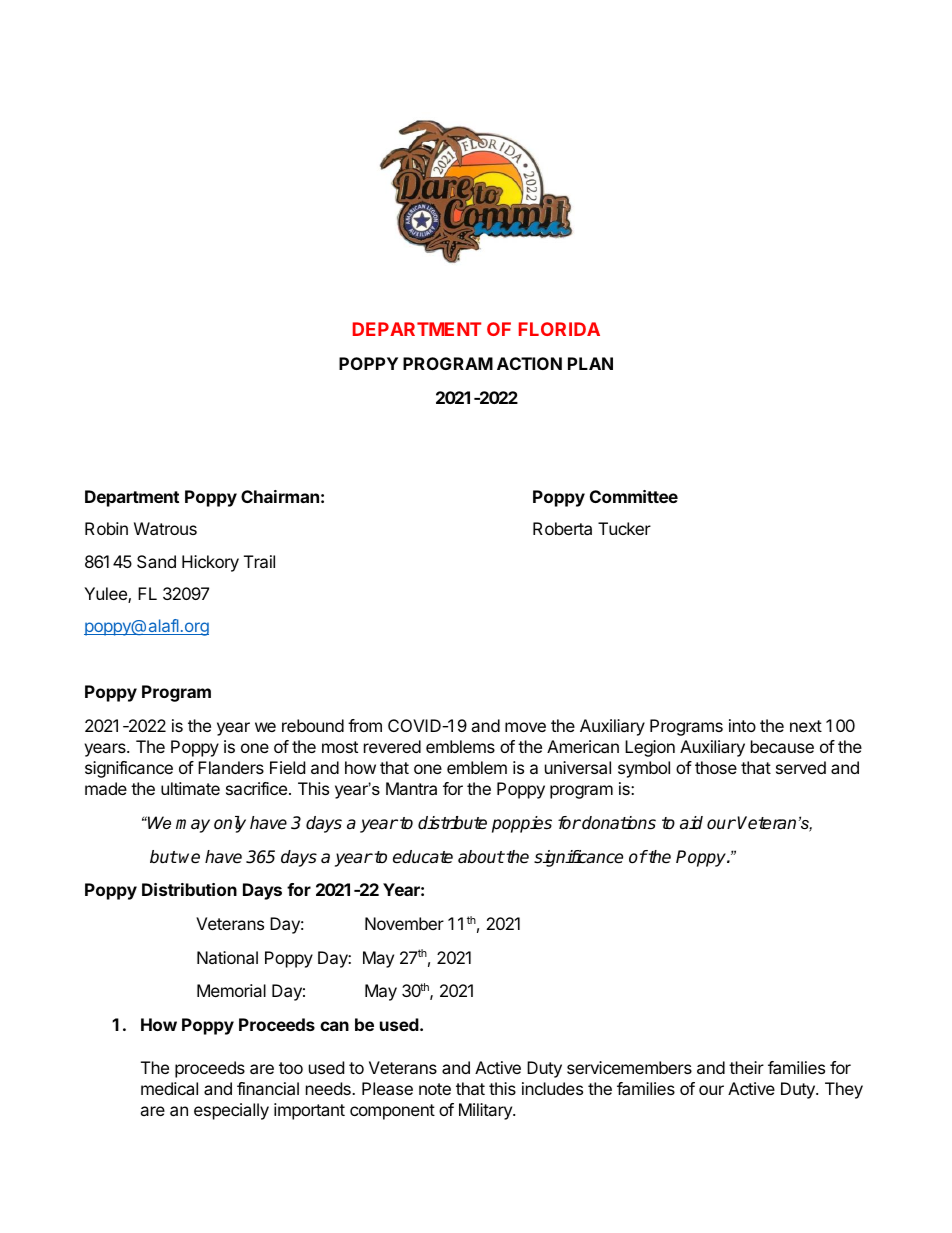 The height and width of the document is (1233, 952). I want to click on PLAN, so click(590, 363).
